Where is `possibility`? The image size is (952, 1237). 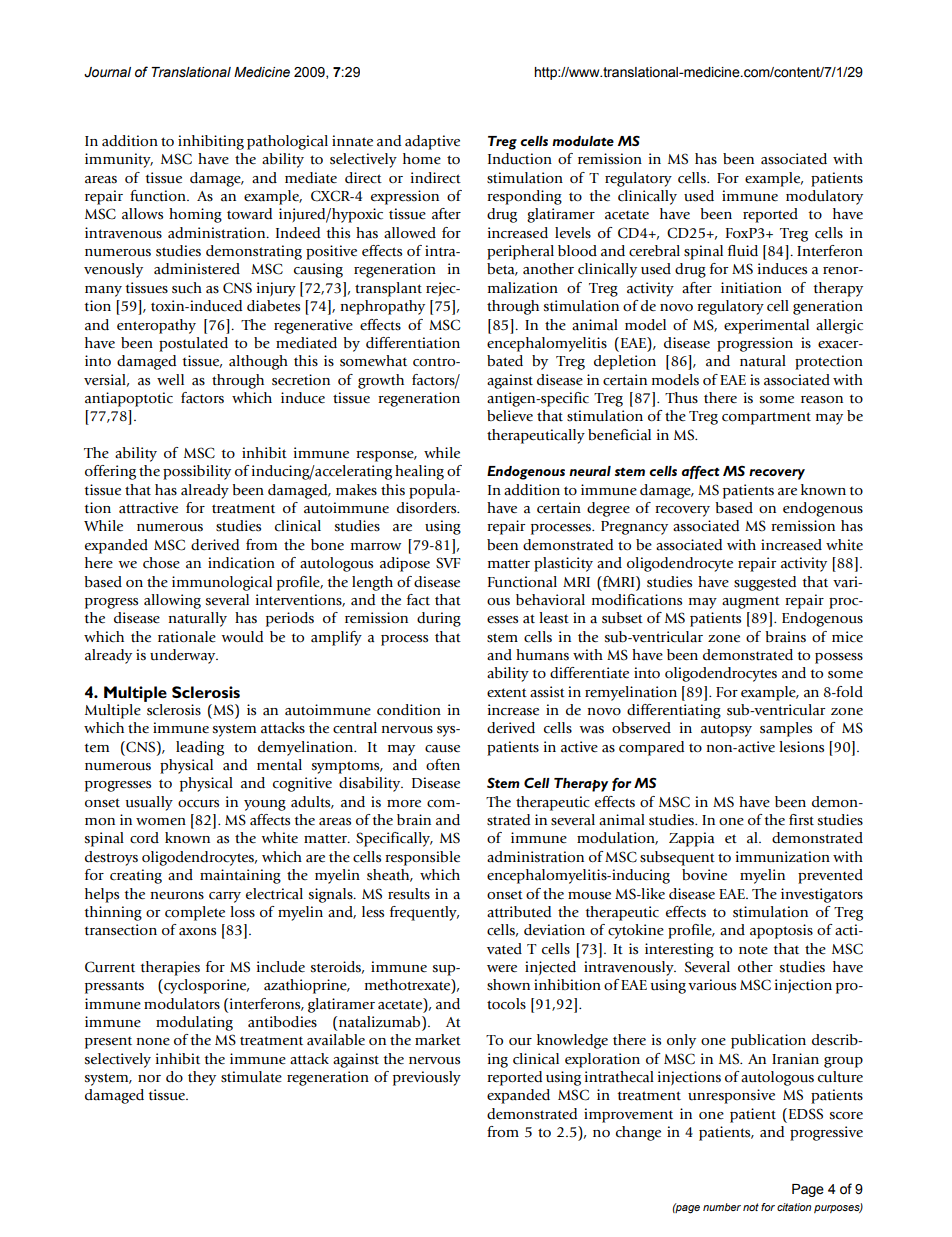
possibility is located at coordinates (197, 472).
